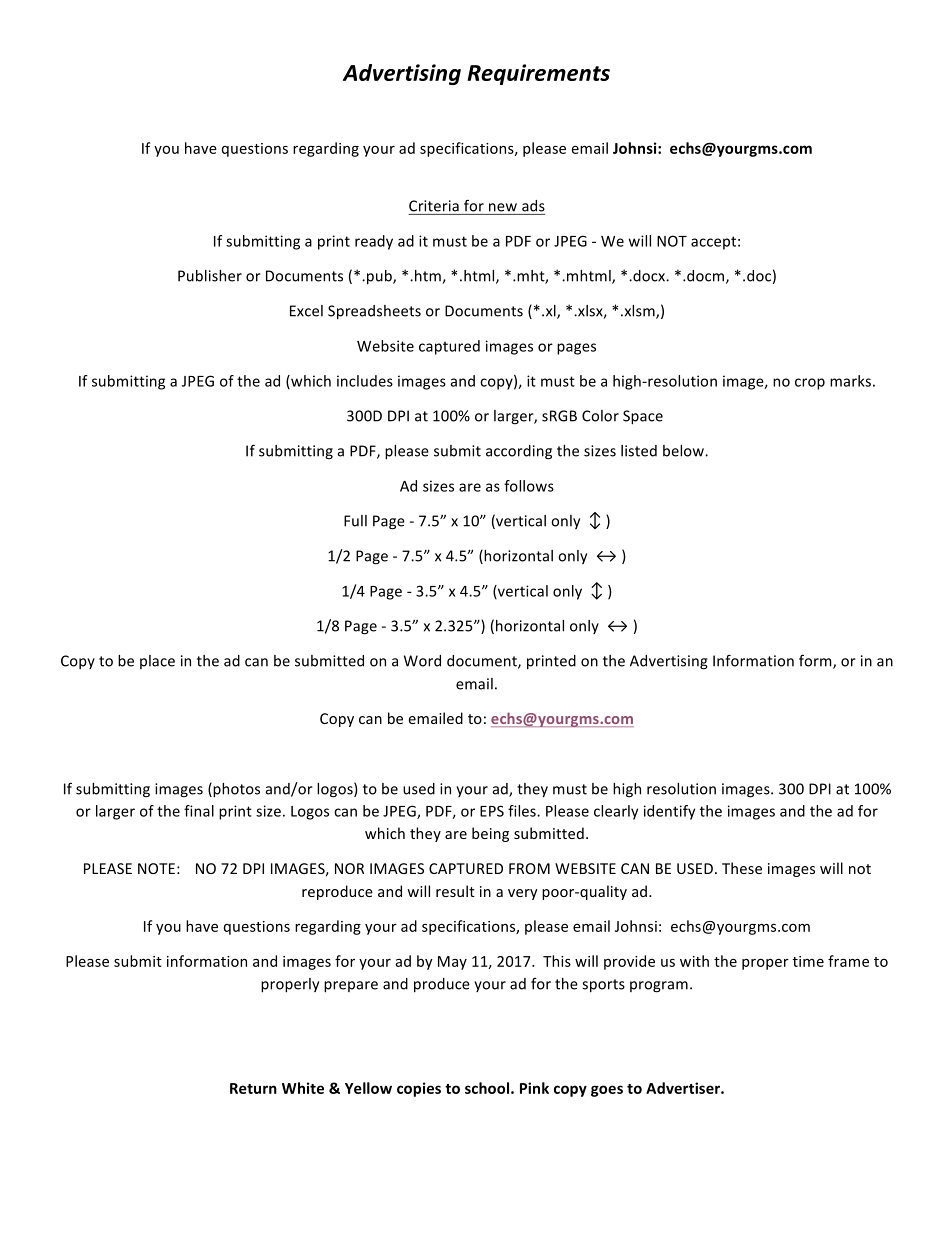  What do you see at coordinates (742, 868) in the screenshot?
I see `These` at bounding box center [742, 868].
